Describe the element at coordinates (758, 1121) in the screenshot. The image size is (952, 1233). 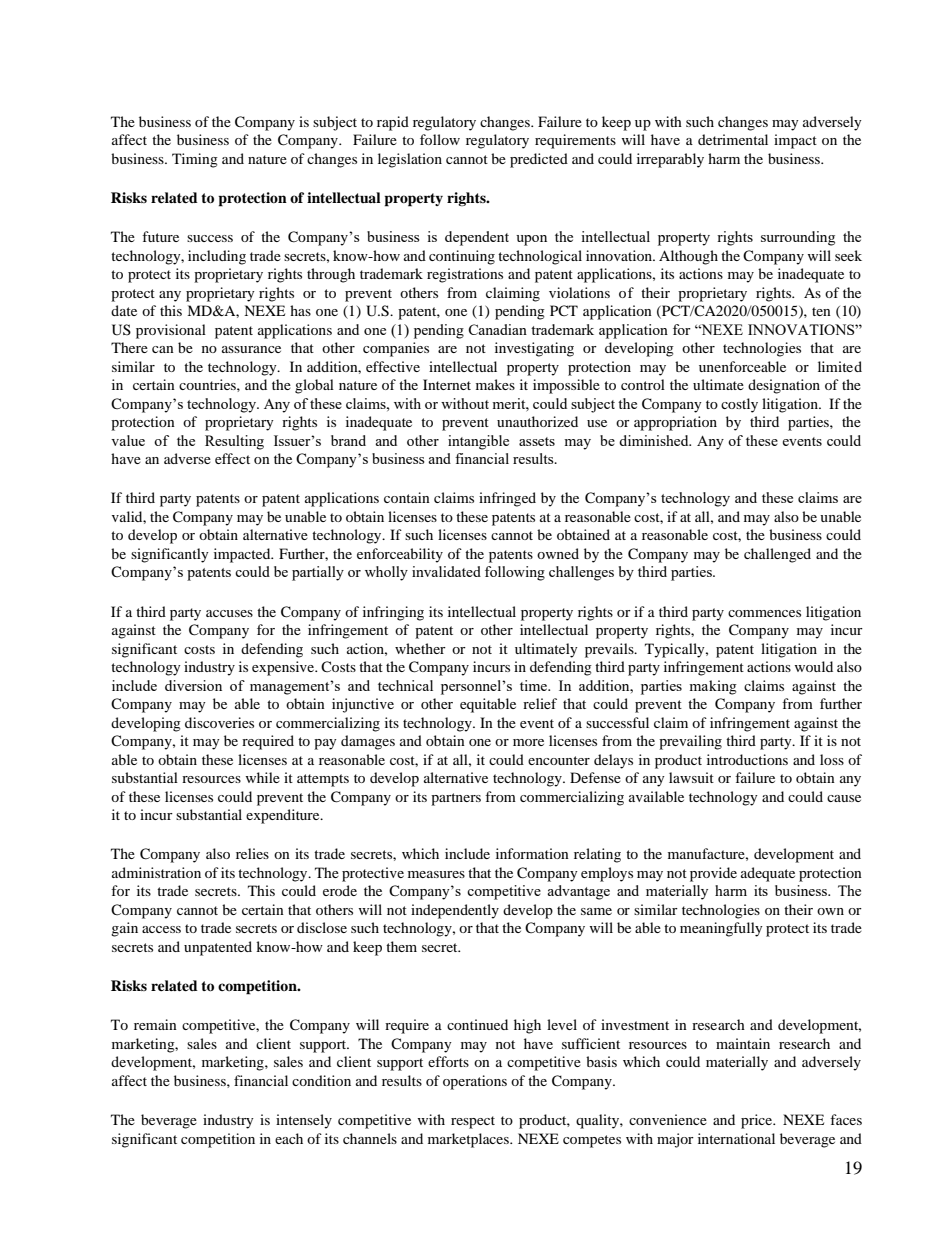
I see `price` at that location.
